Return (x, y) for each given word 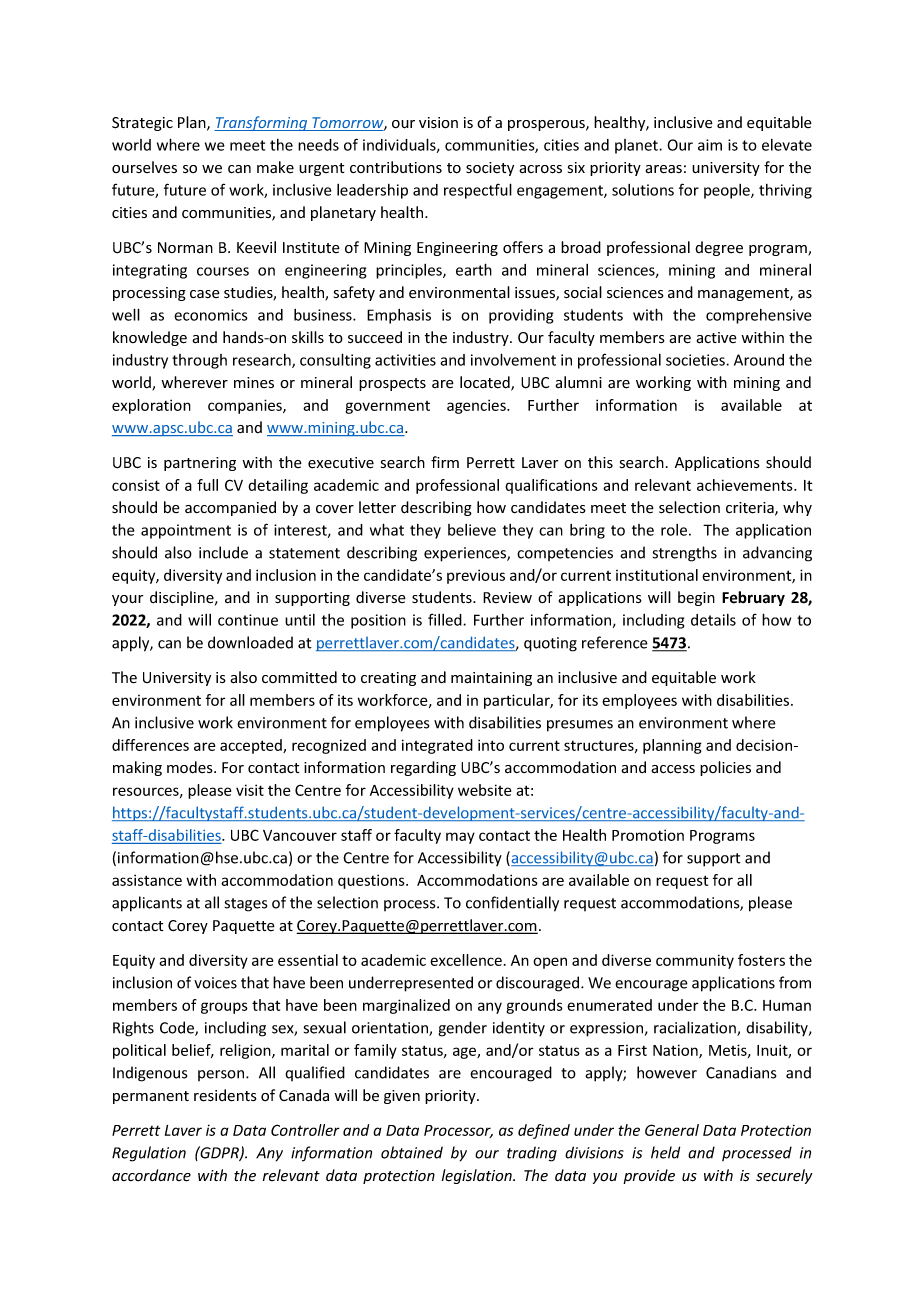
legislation (478, 1176)
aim (710, 145)
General (672, 1130)
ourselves (144, 167)
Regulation (149, 1154)
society (490, 169)
